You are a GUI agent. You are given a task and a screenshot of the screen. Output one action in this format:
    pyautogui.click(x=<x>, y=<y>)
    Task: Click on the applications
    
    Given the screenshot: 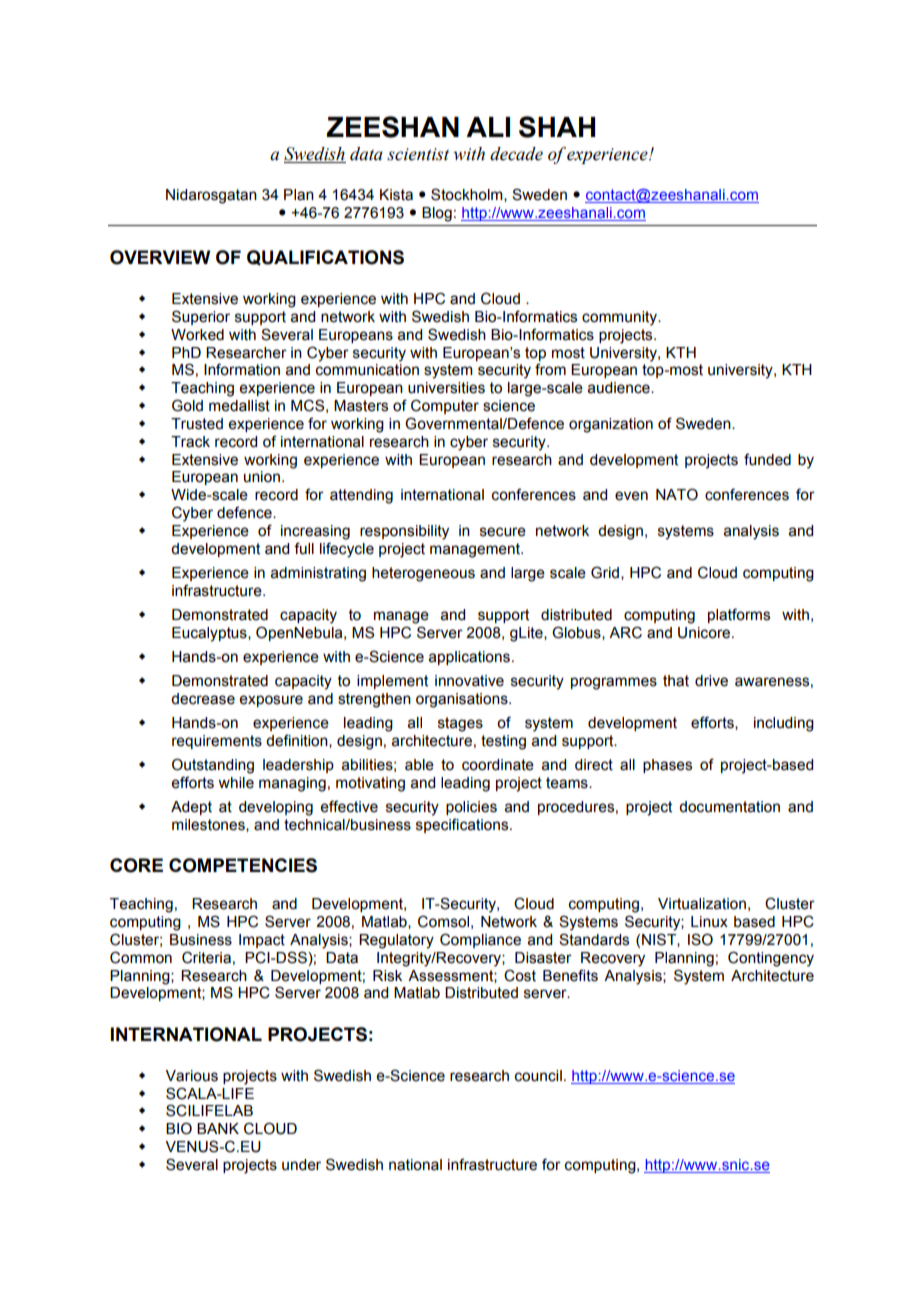 What is the action you would take?
    pyautogui.click(x=469, y=658)
